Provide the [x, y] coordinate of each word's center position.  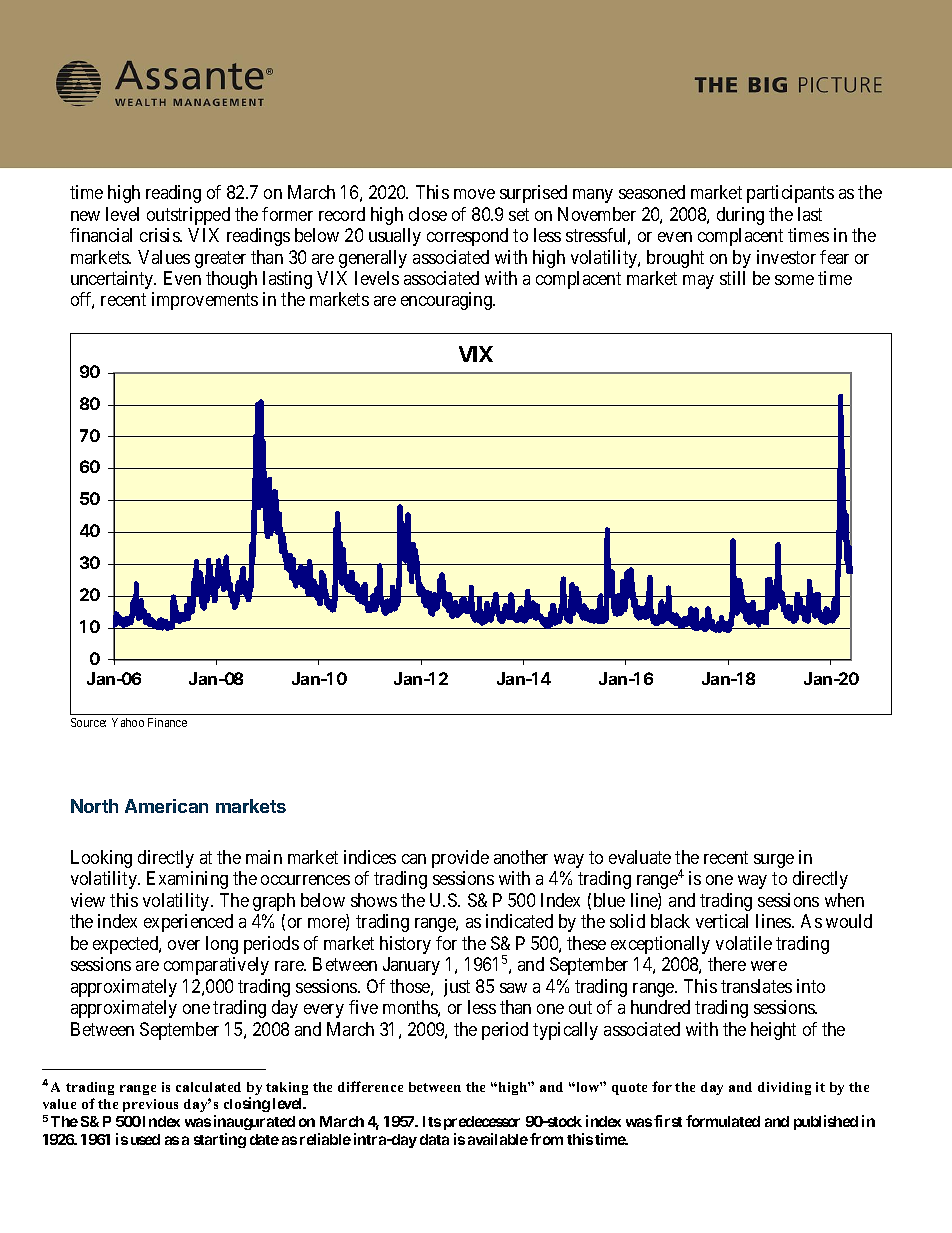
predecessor [482, 1123]
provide [460, 859]
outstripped [188, 216]
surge [774, 861]
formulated [723, 1121]
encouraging [448, 301]
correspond [467, 237]
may [698, 282]
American [166, 806]
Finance [167, 722]
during [740, 216]
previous [150, 1105]
